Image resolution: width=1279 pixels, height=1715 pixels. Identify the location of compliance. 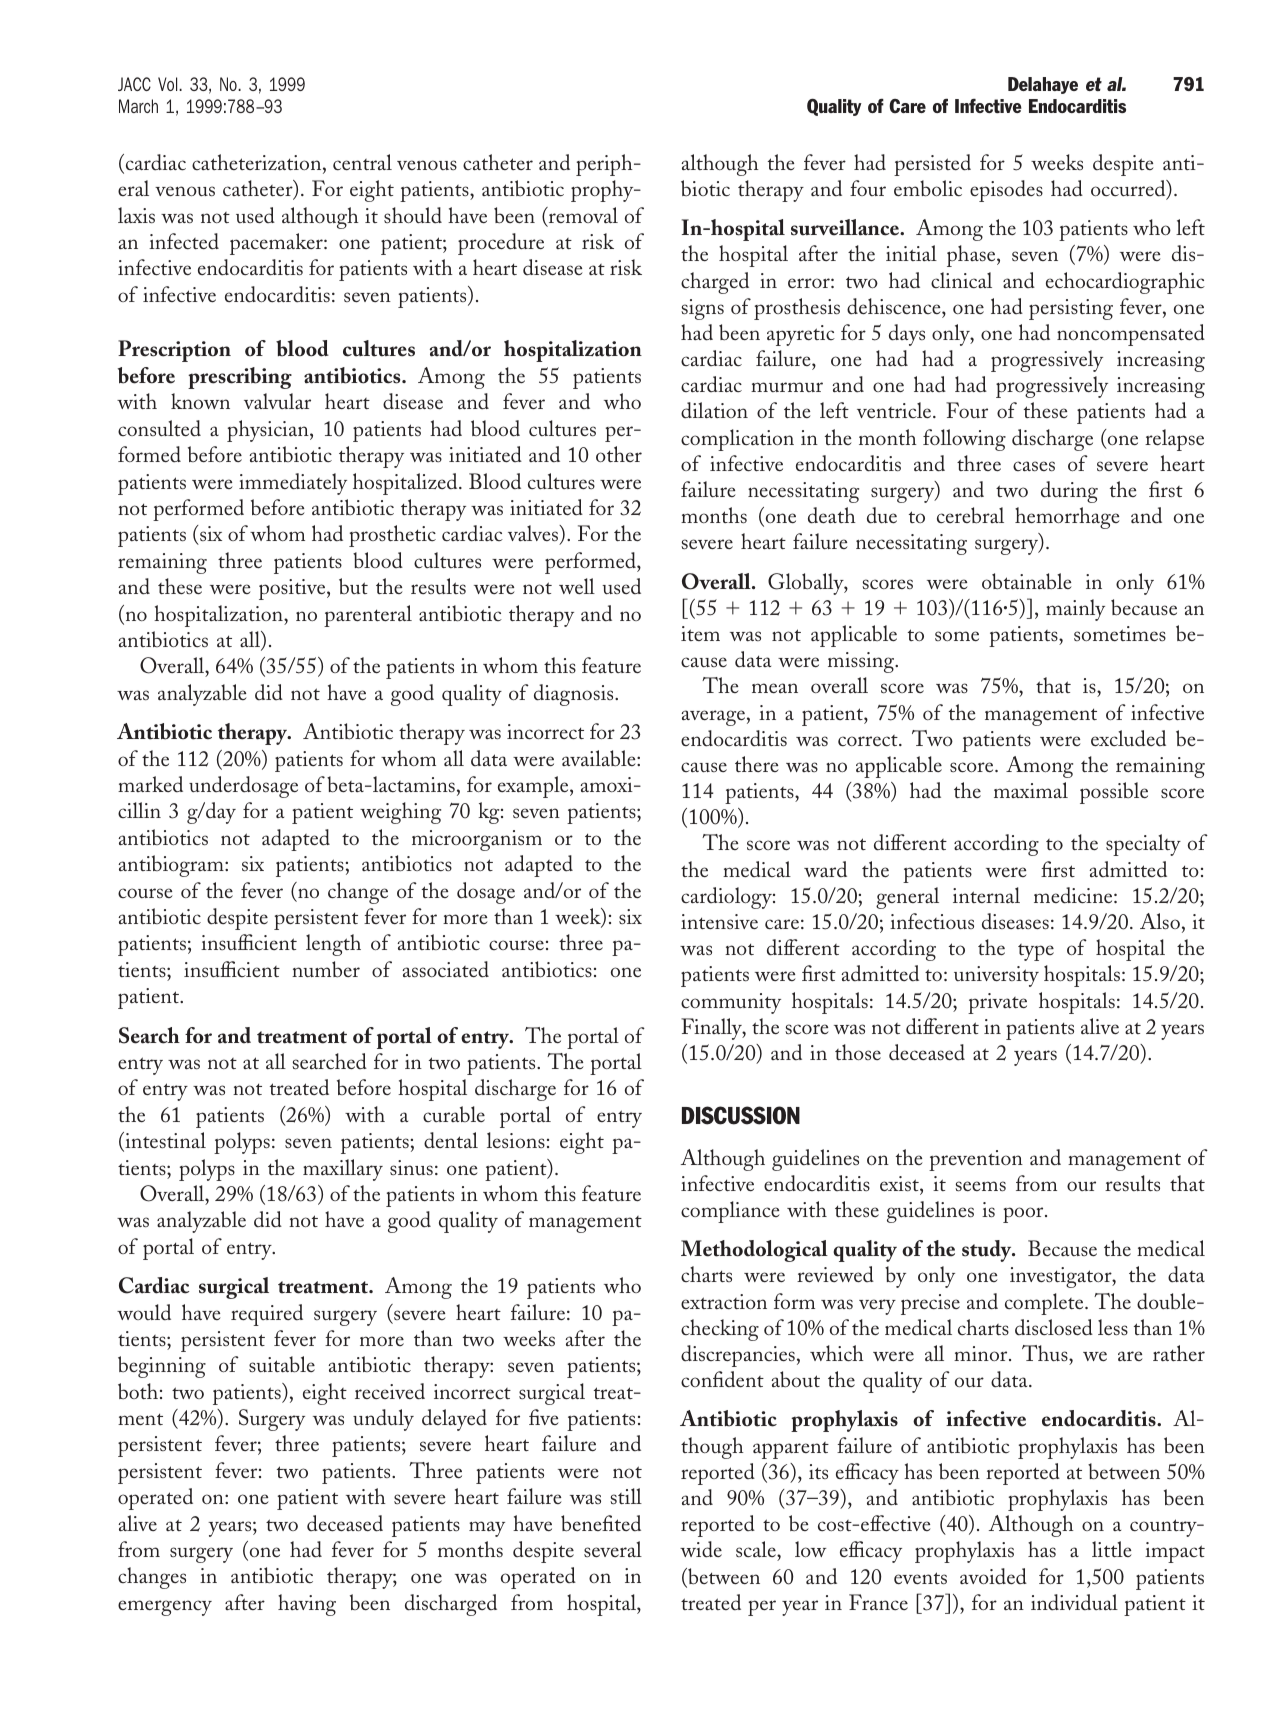
(730, 1212).
